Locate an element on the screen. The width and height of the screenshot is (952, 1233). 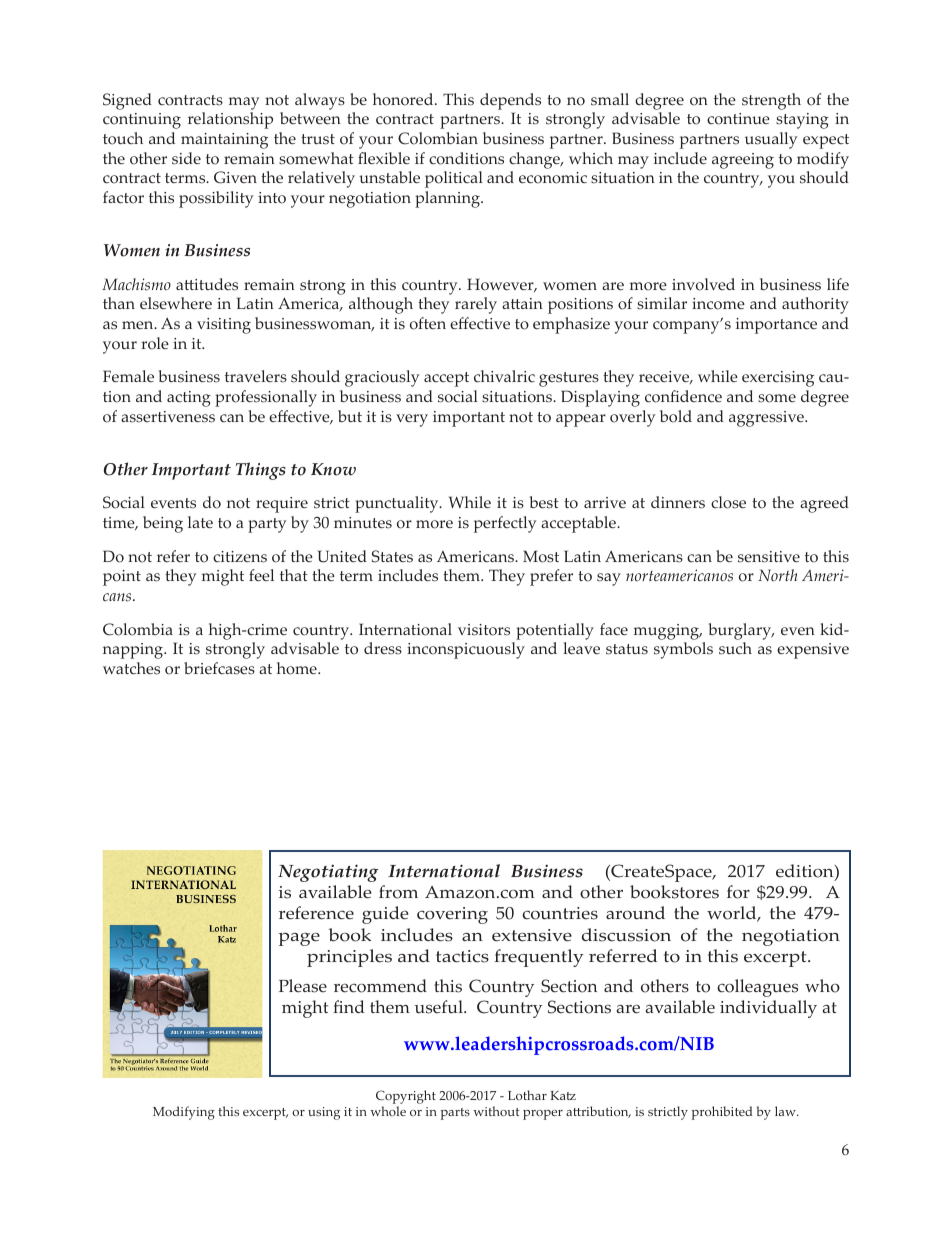
chivalric is located at coordinates (504, 376).
